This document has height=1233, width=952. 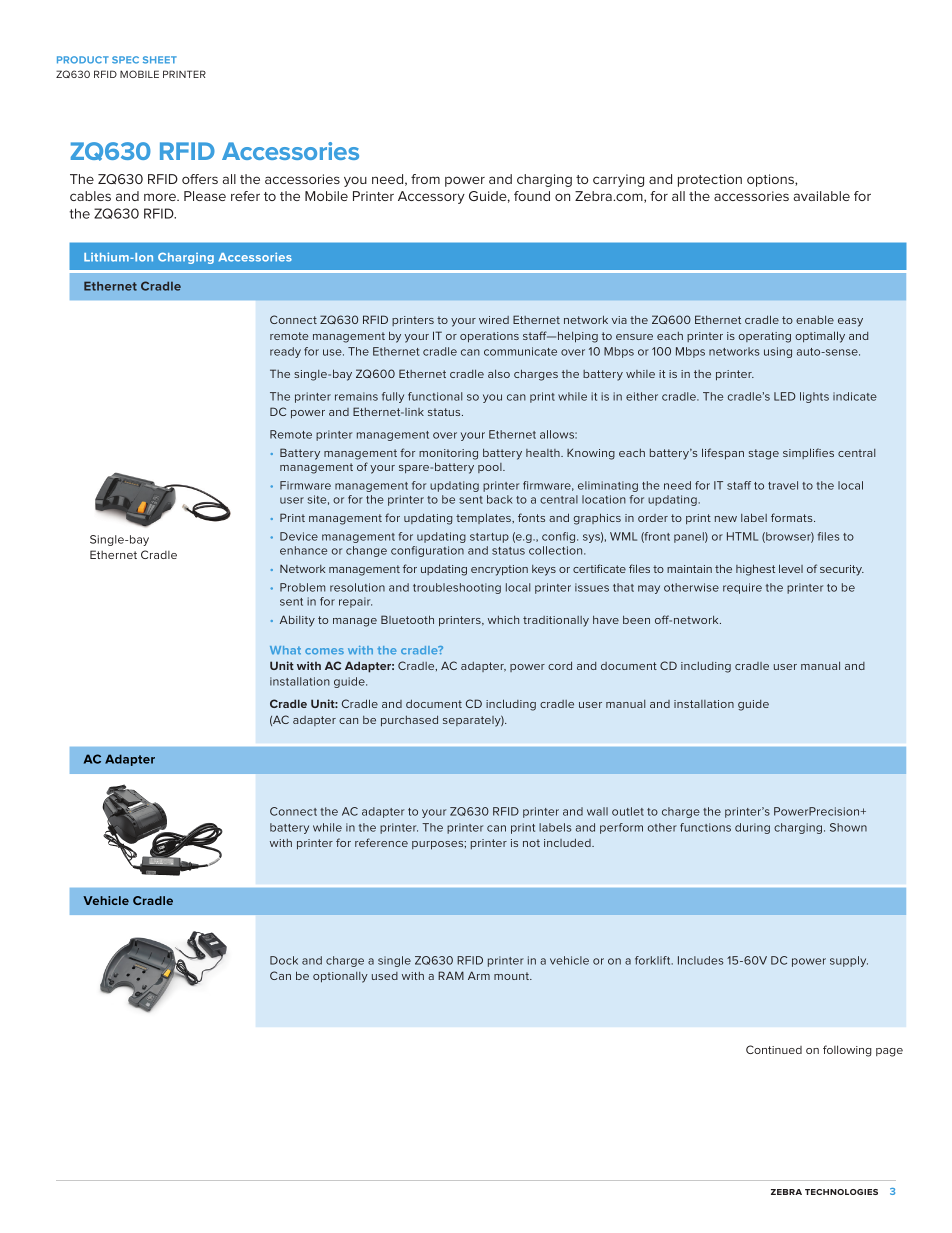 What do you see at coordinates (742, 588) in the document?
I see `require` at bounding box center [742, 588].
